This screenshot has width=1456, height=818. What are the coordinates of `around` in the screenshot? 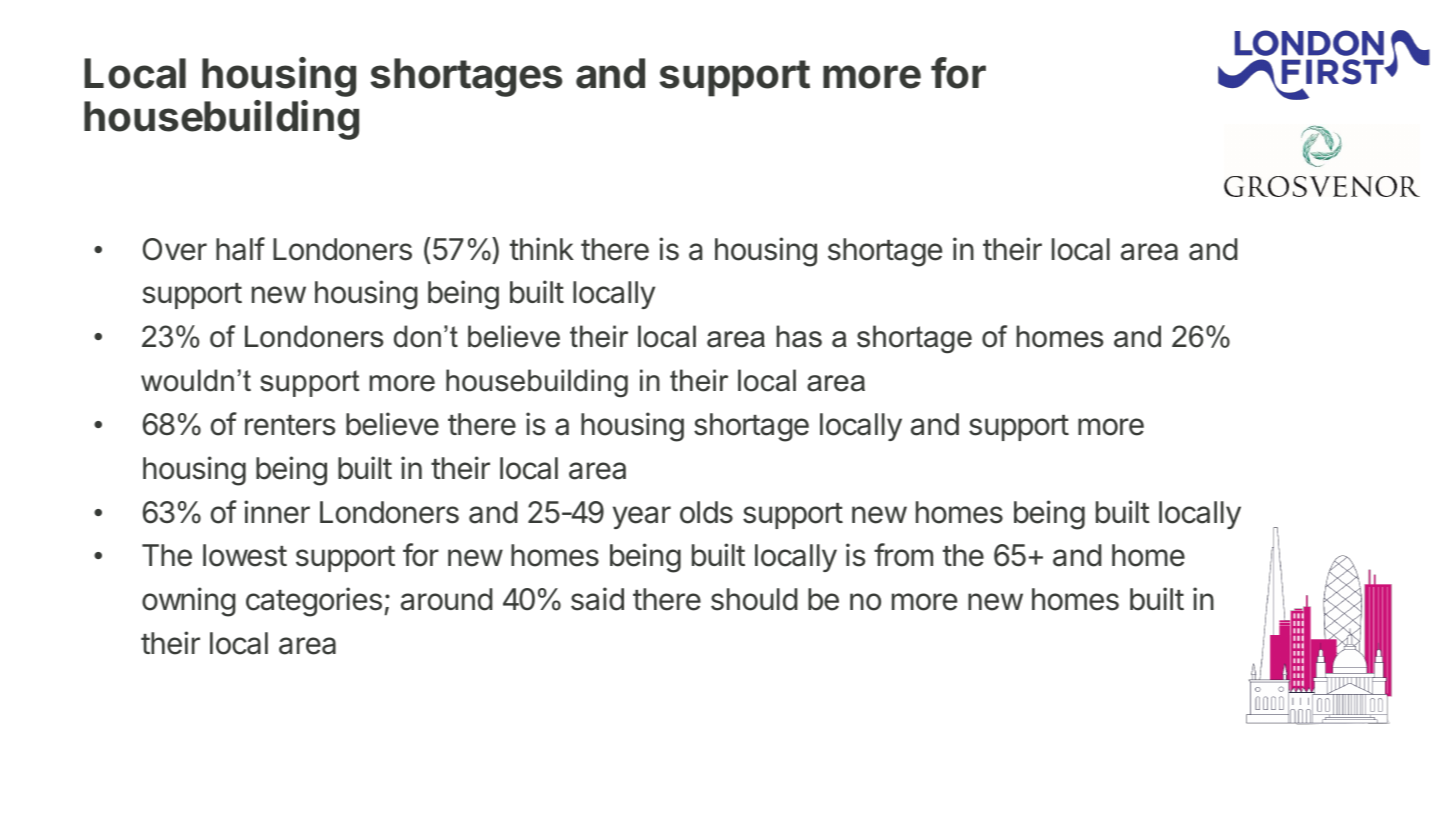 It's located at (447, 599).
